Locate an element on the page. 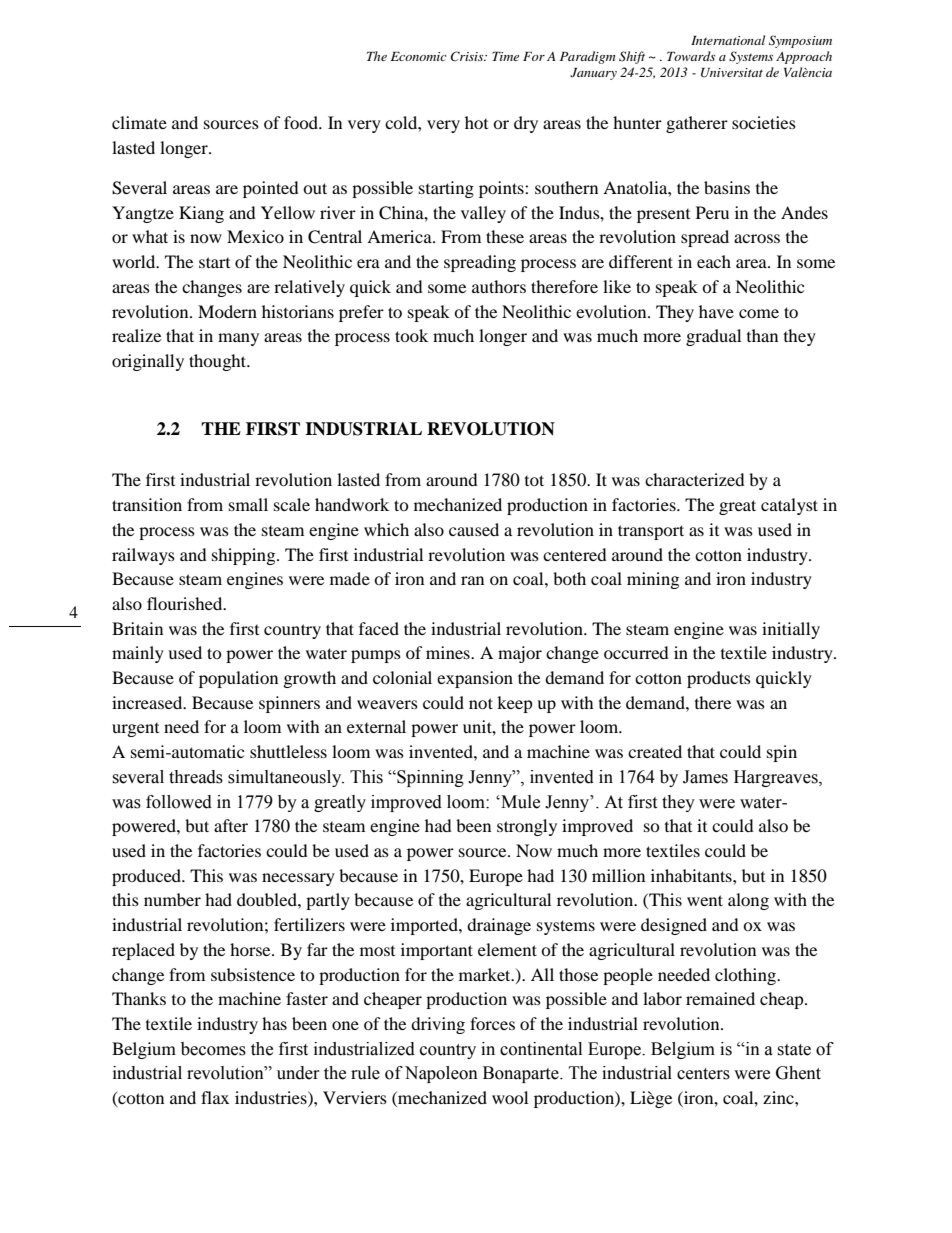 The width and height of the page is (952, 1233). Universitat is located at coordinates (732, 73).
